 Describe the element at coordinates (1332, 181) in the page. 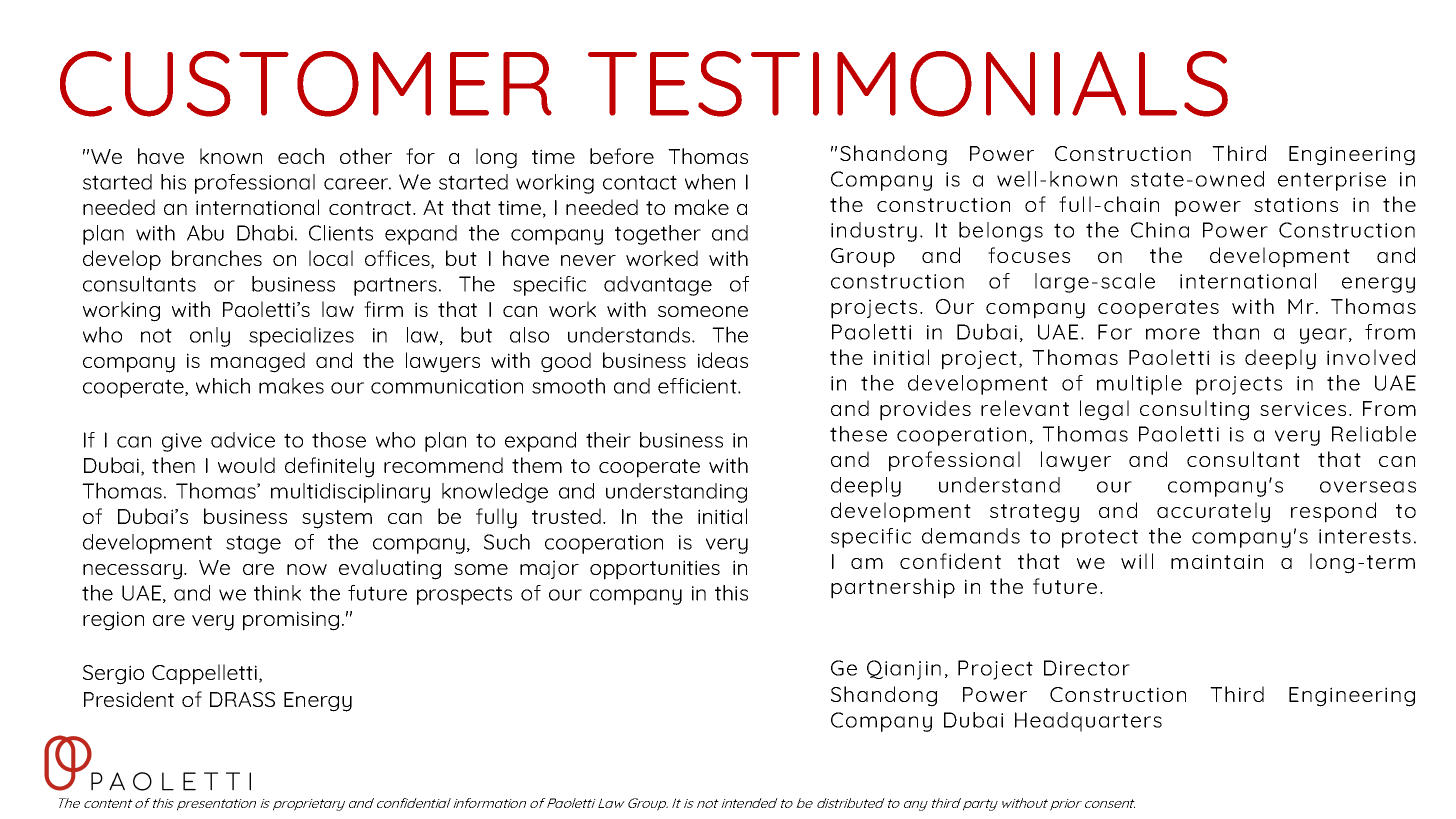

I see `enterprise` at that location.
